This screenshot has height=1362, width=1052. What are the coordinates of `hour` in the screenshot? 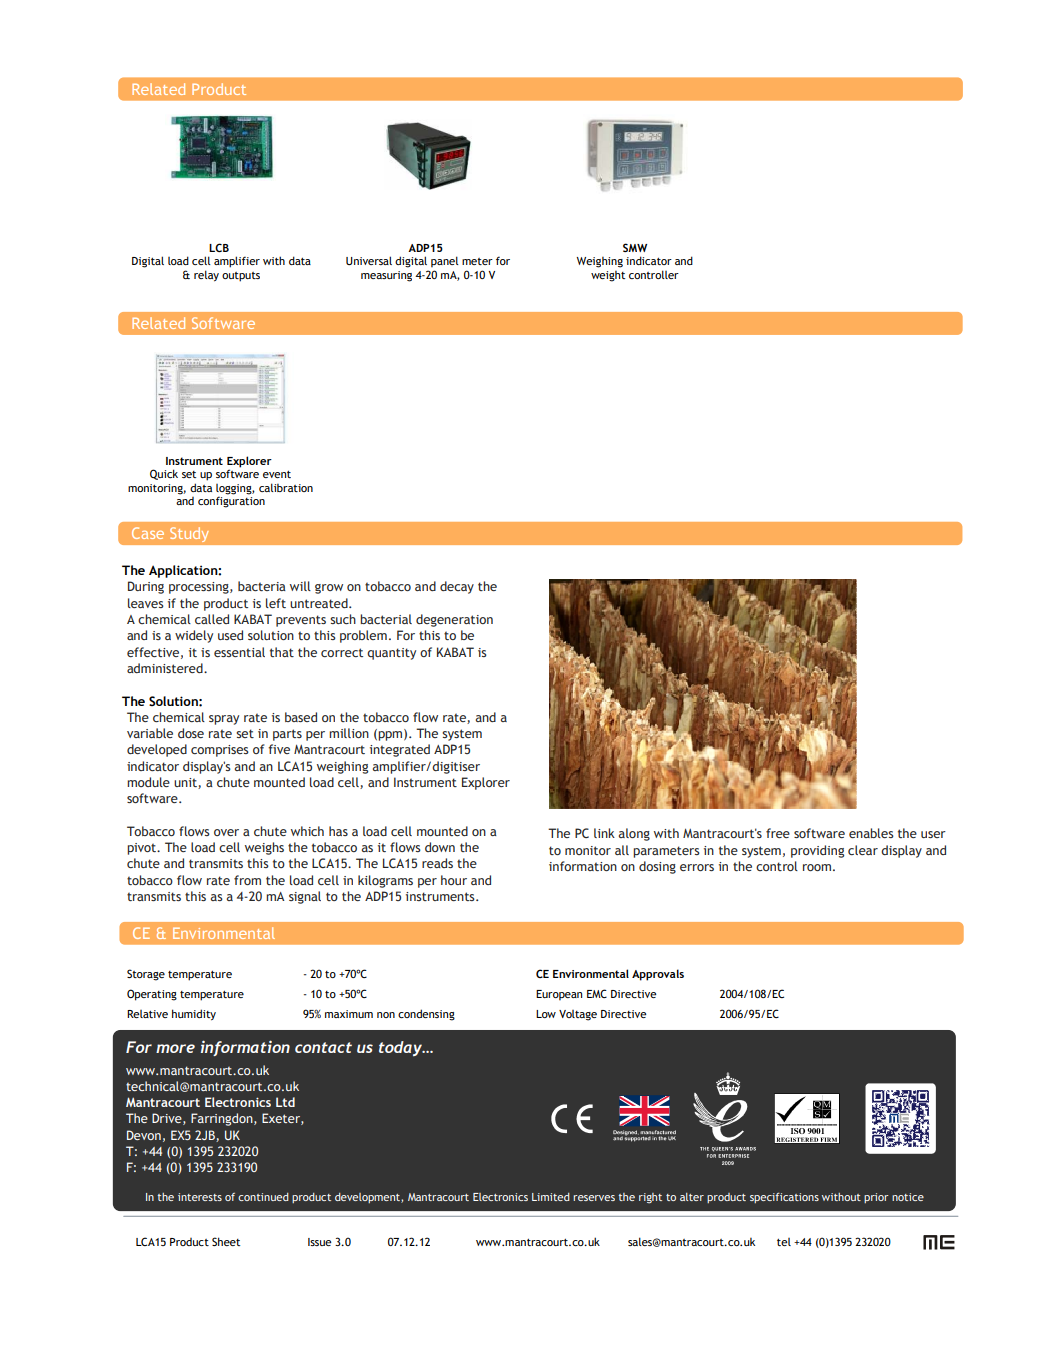 It's located at (454, 880).
